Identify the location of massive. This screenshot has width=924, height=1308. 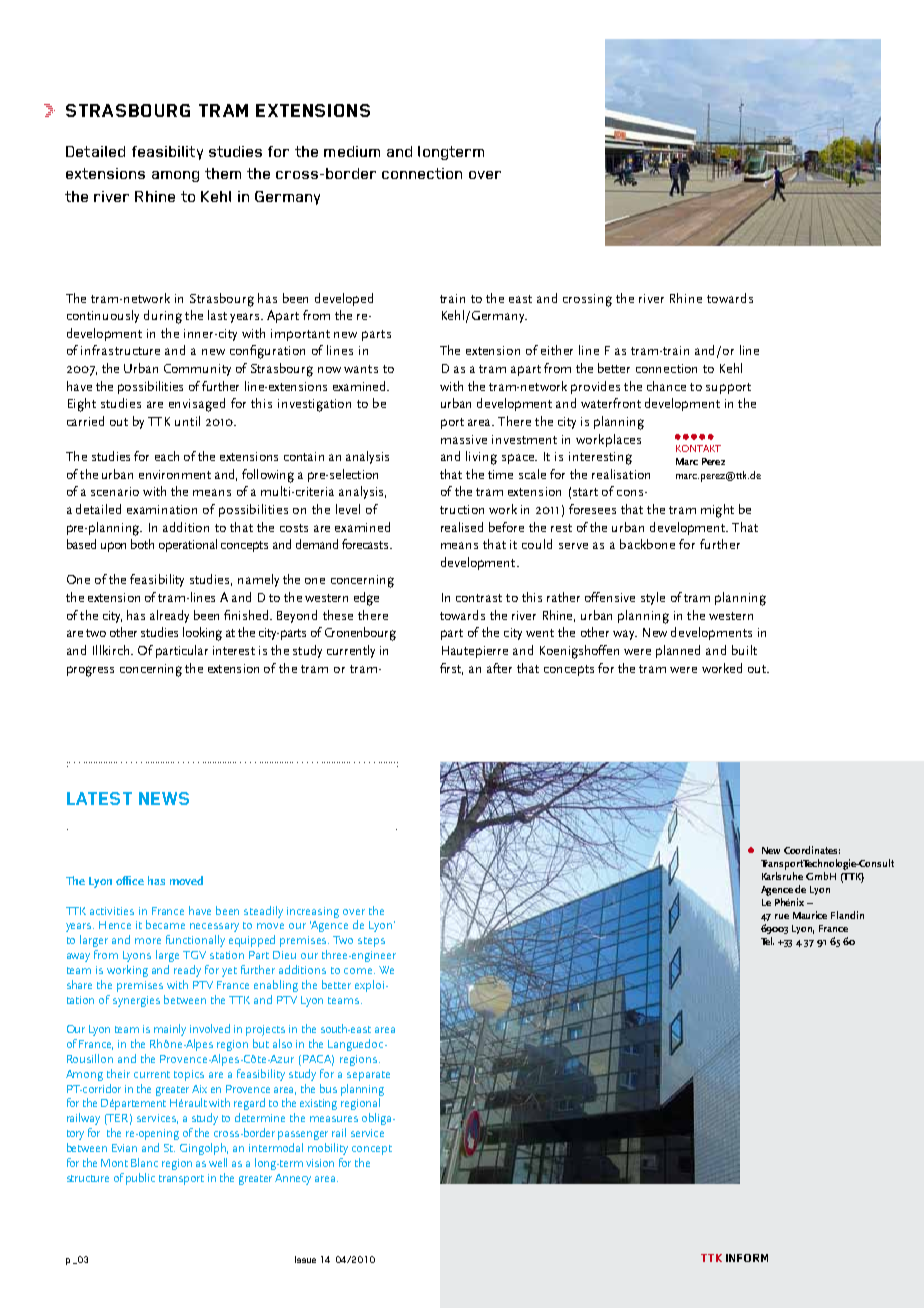
(464, 439).
